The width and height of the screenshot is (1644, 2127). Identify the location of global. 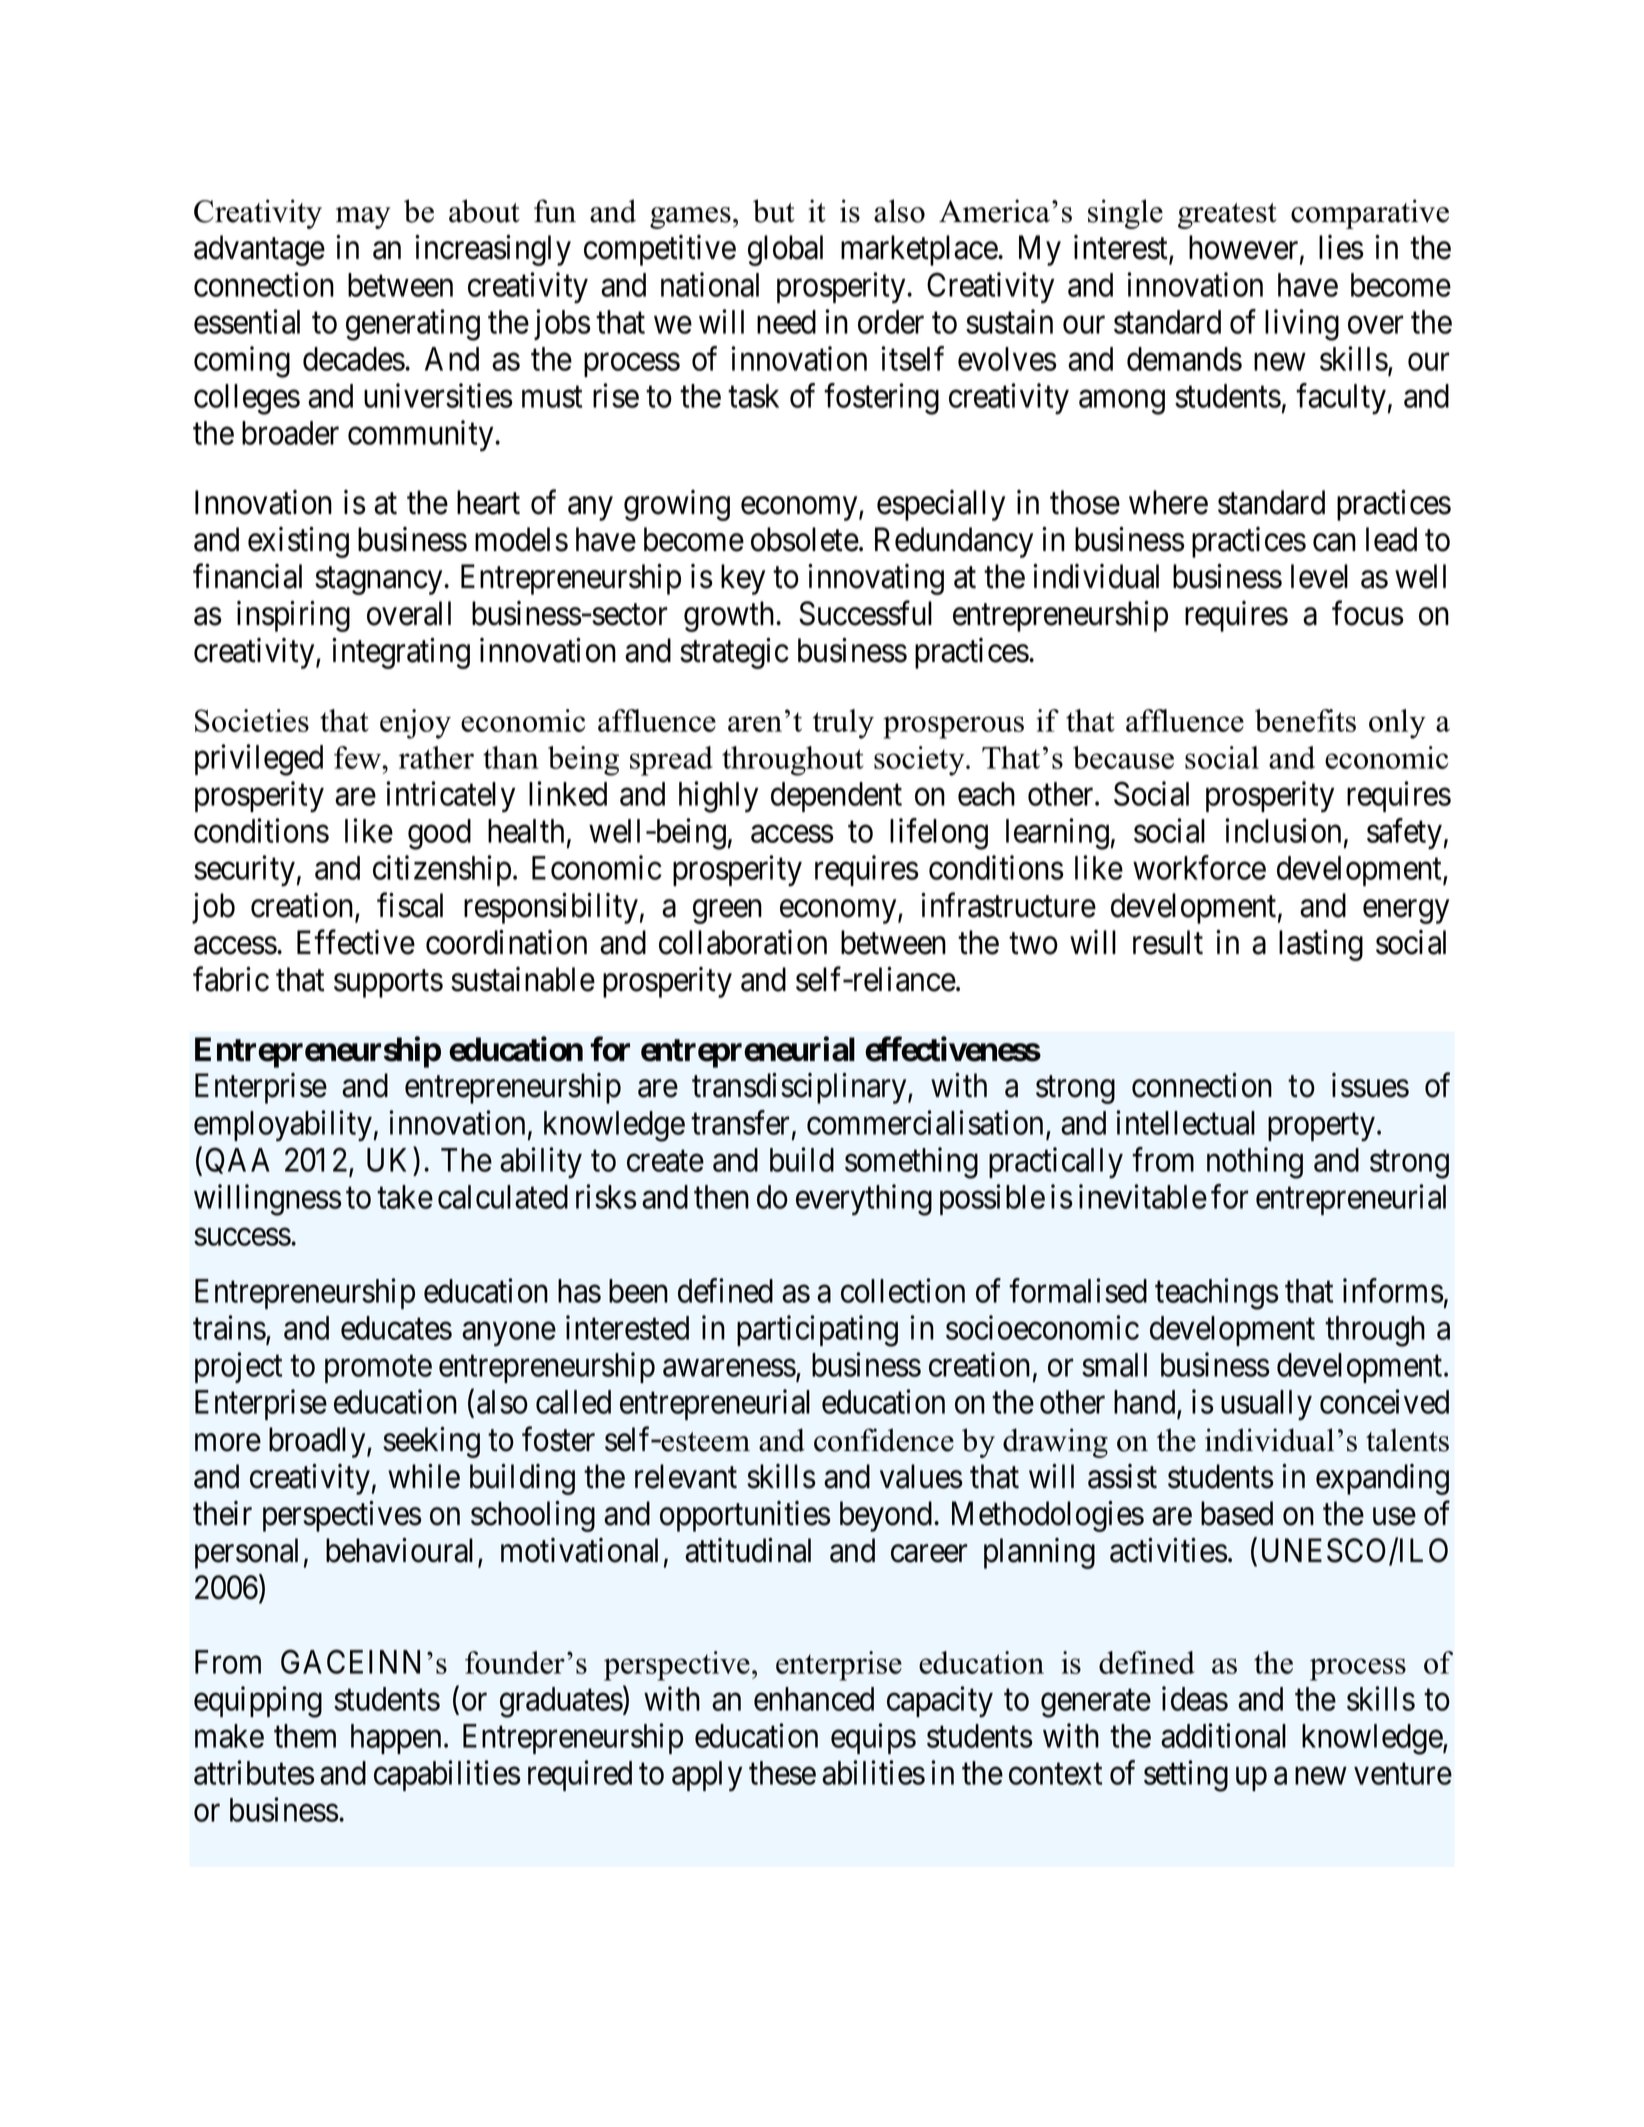
(785, 250).
